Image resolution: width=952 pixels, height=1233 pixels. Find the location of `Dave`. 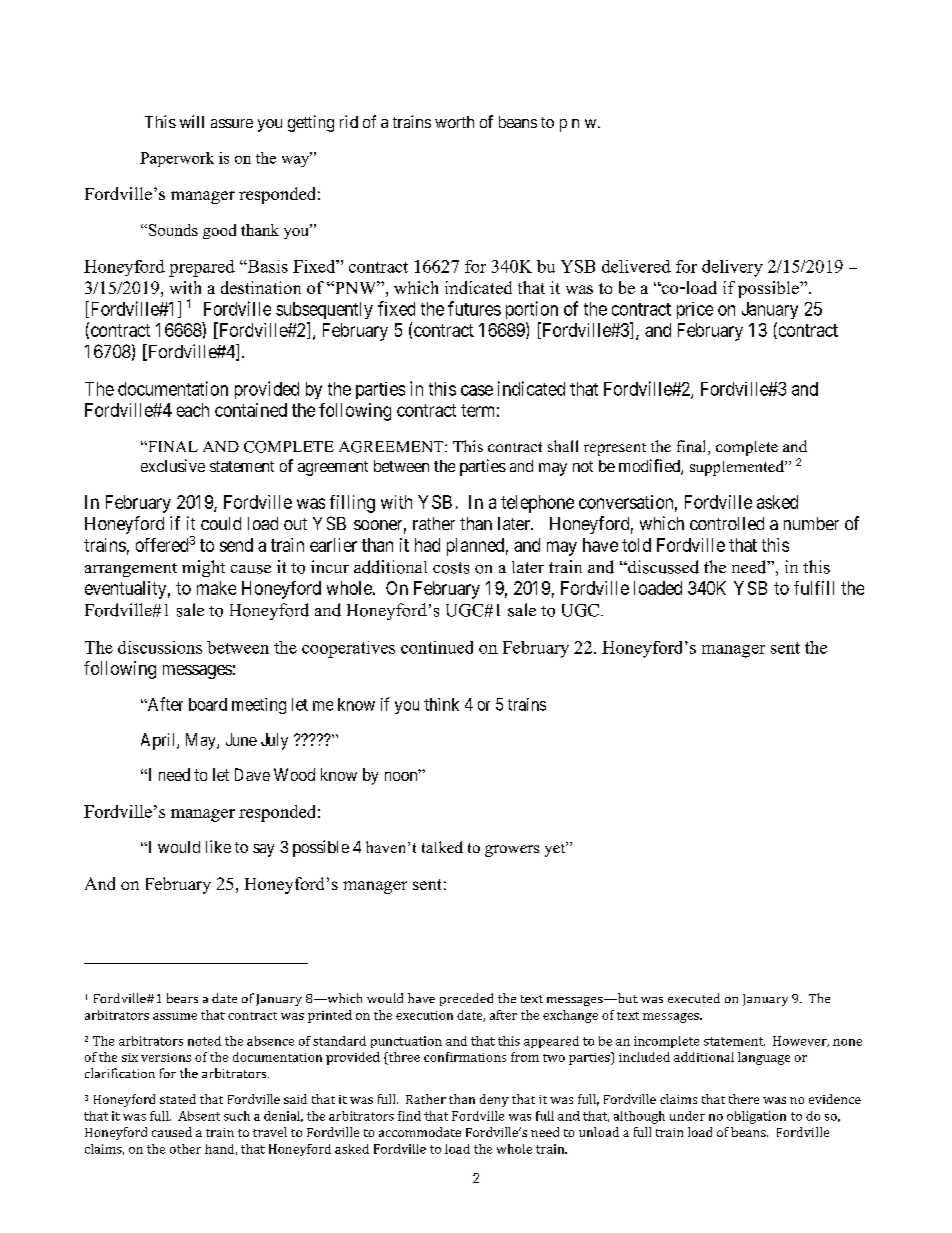

Dave is located at coordinates (252, 774).
